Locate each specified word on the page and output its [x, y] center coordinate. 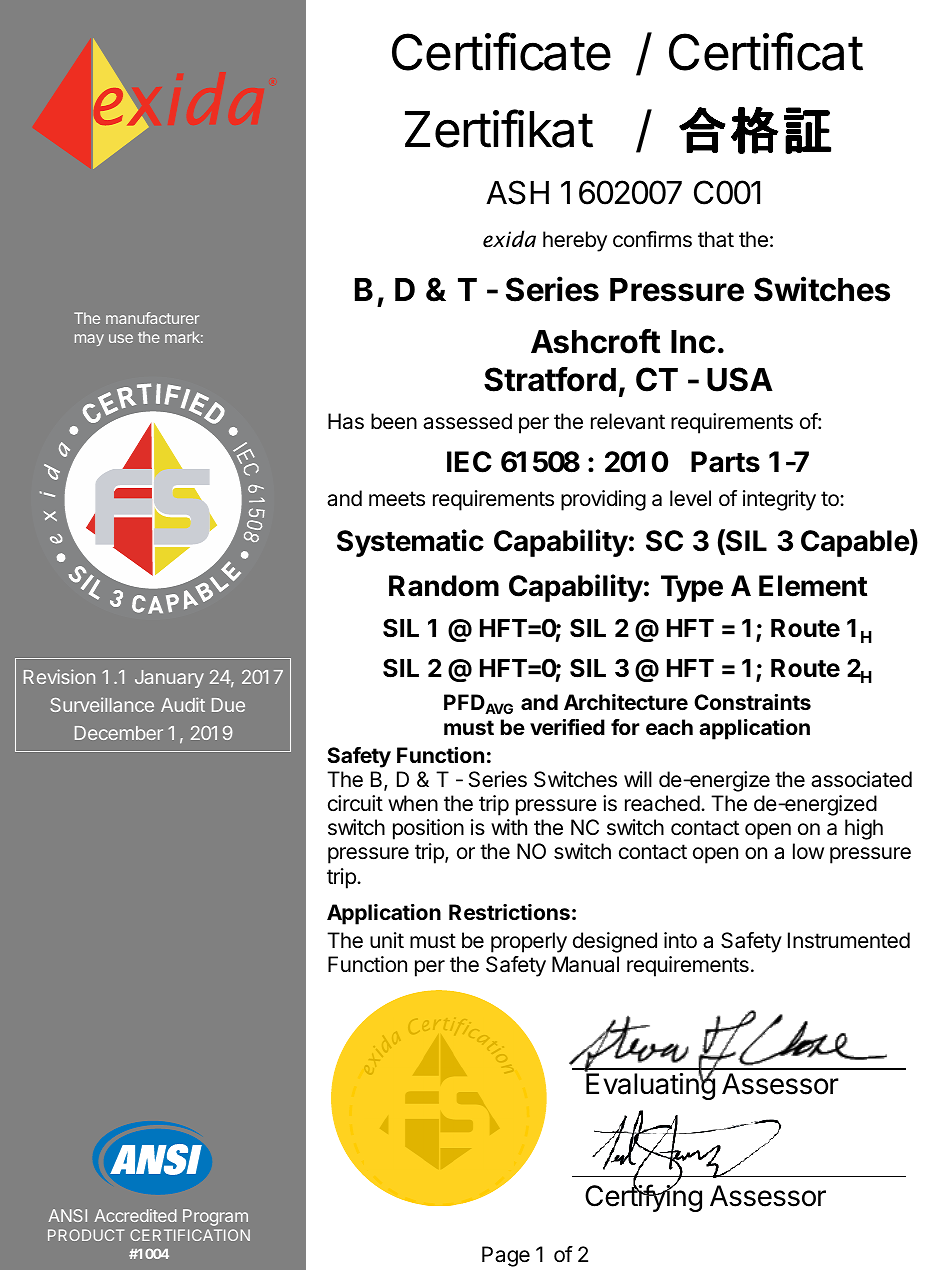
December [119, 733]
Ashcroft [596, 341]
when [413, 803]
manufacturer [152, 318]
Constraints [752, 702]
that [716, 239]
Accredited [136, 1215]
